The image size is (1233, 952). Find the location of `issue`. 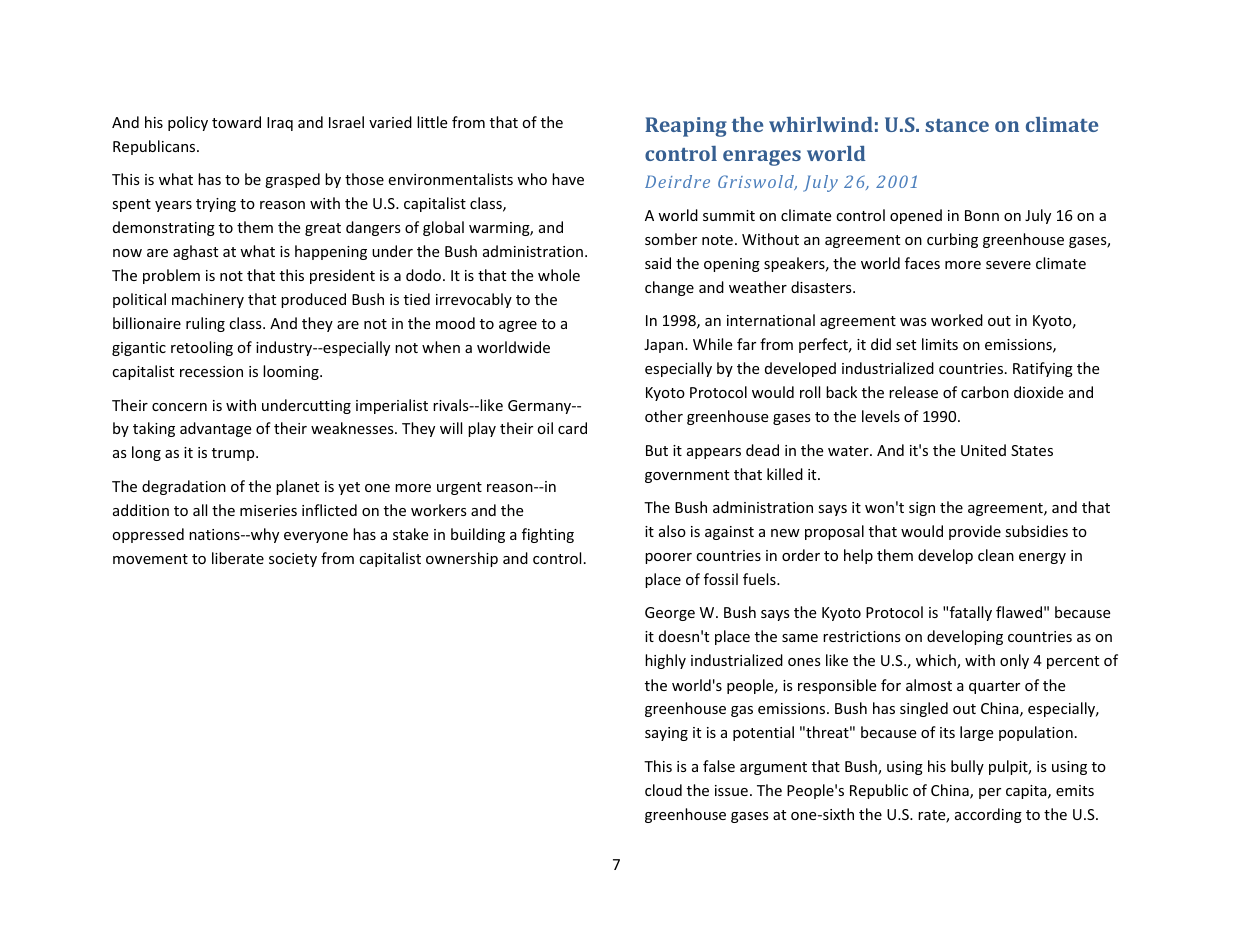

issue is located at coordinates (731, 790).
